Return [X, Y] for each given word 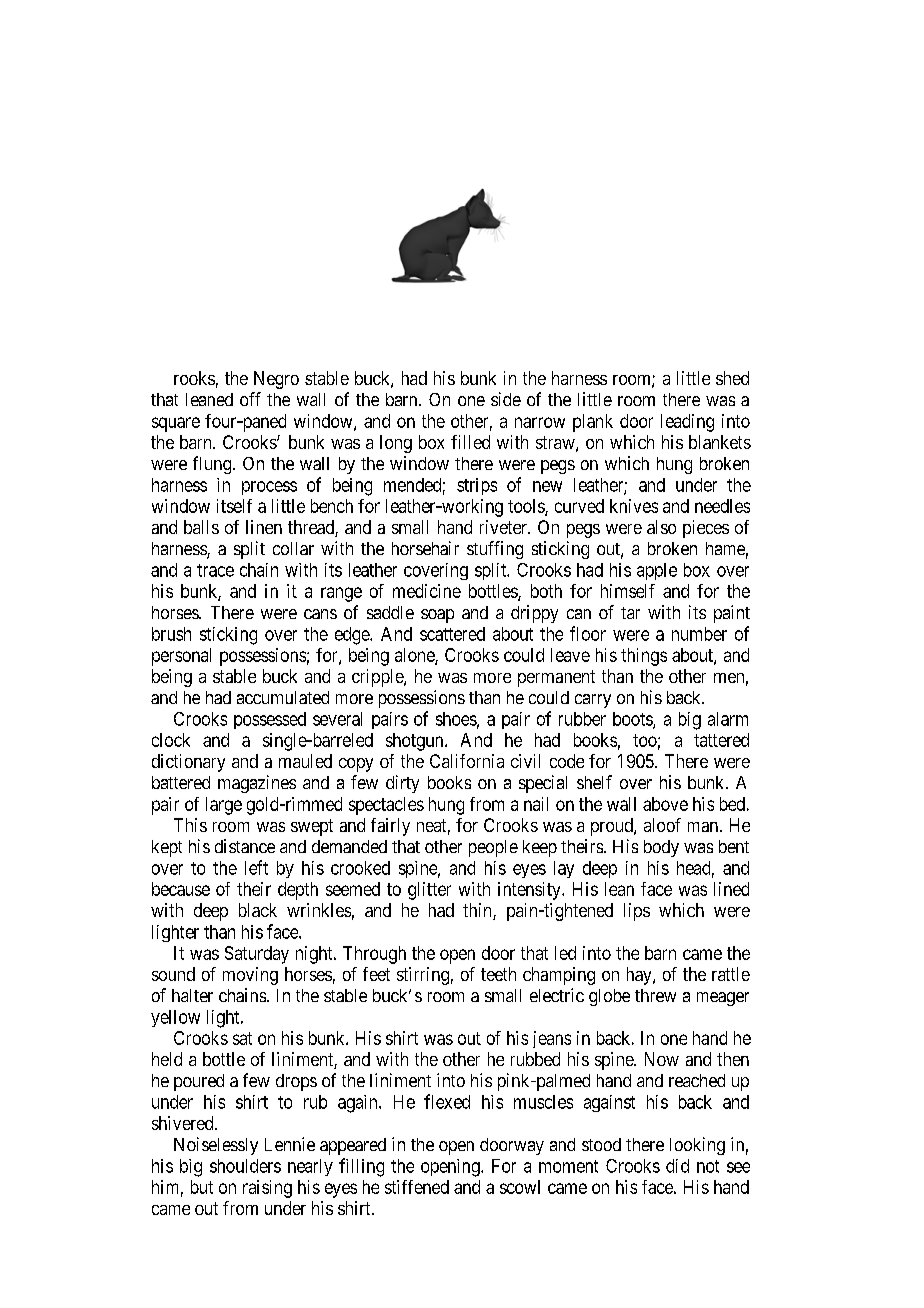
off [250, 399]
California [467, 761]
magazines [257, 784]
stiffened [417, 1187]
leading [687, 423]
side [506, 399]
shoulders [245, 1166]
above [665, 804]
